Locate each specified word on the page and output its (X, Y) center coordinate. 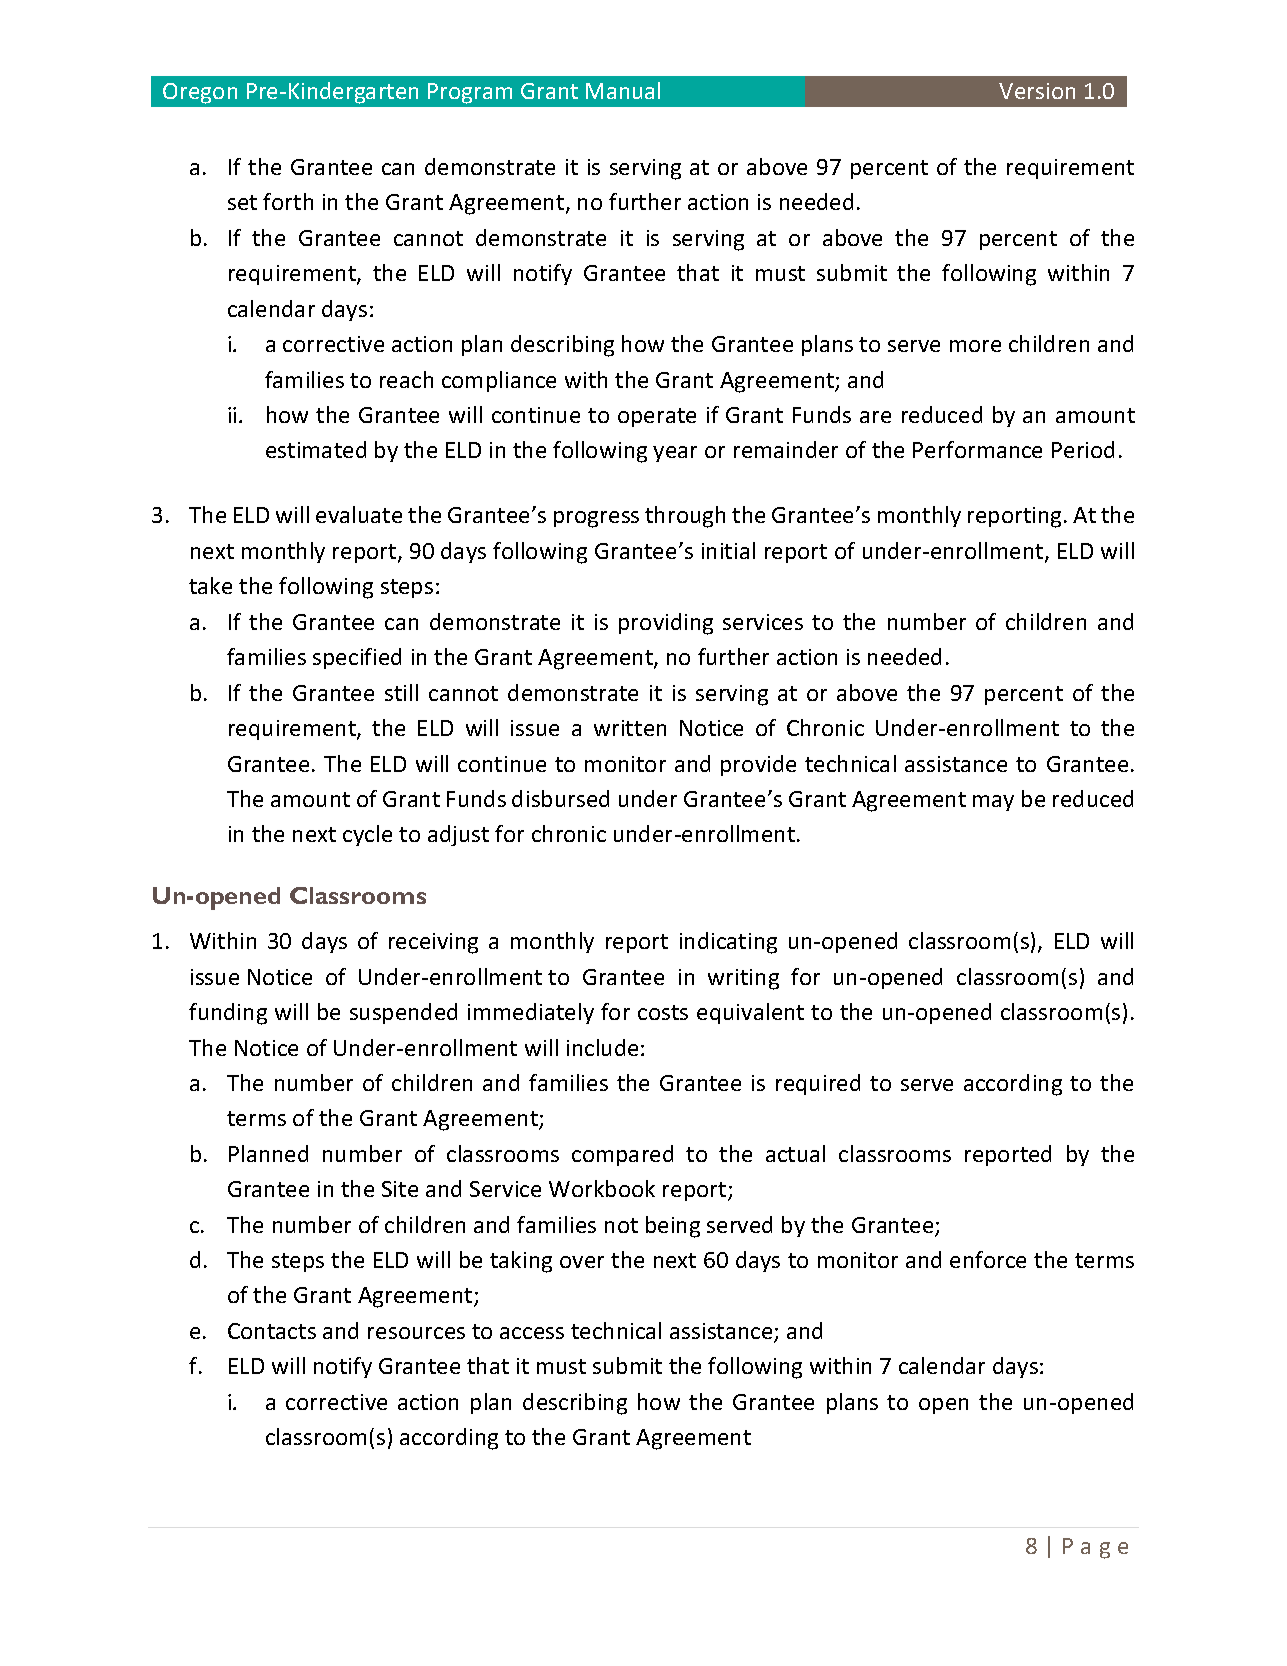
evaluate (359, 514)
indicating (728, 943)
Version (1037, 91)
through (685, 517)
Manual (623, 90)
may (993, 803)
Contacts (272, 1331)
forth (288, 201)
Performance (977, 449)
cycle (367, 835)
